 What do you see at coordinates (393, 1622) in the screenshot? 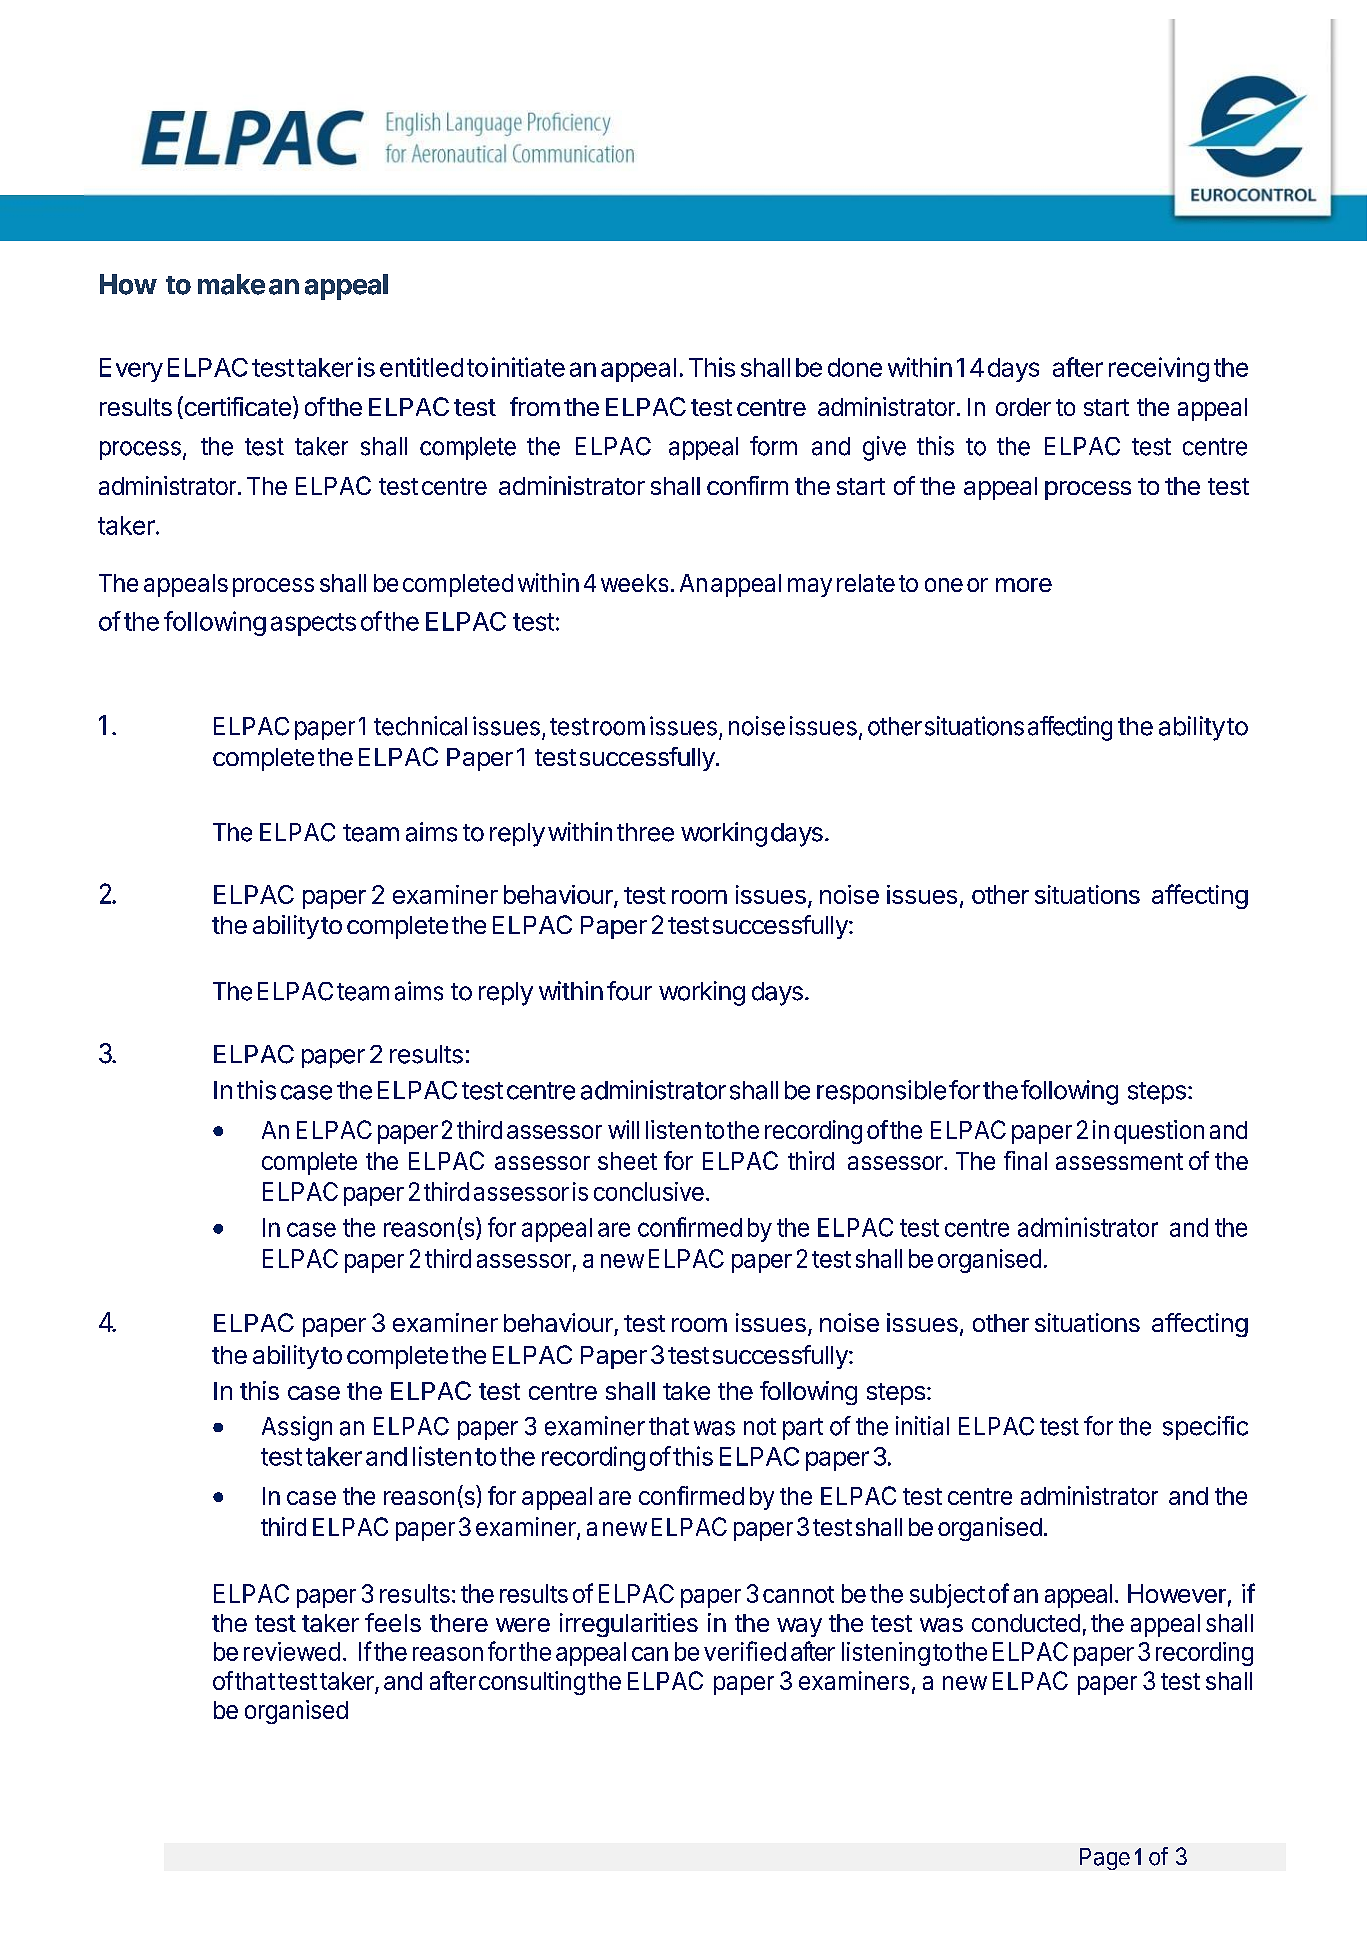
I see `feels` at bounding box center [393, 1622].
